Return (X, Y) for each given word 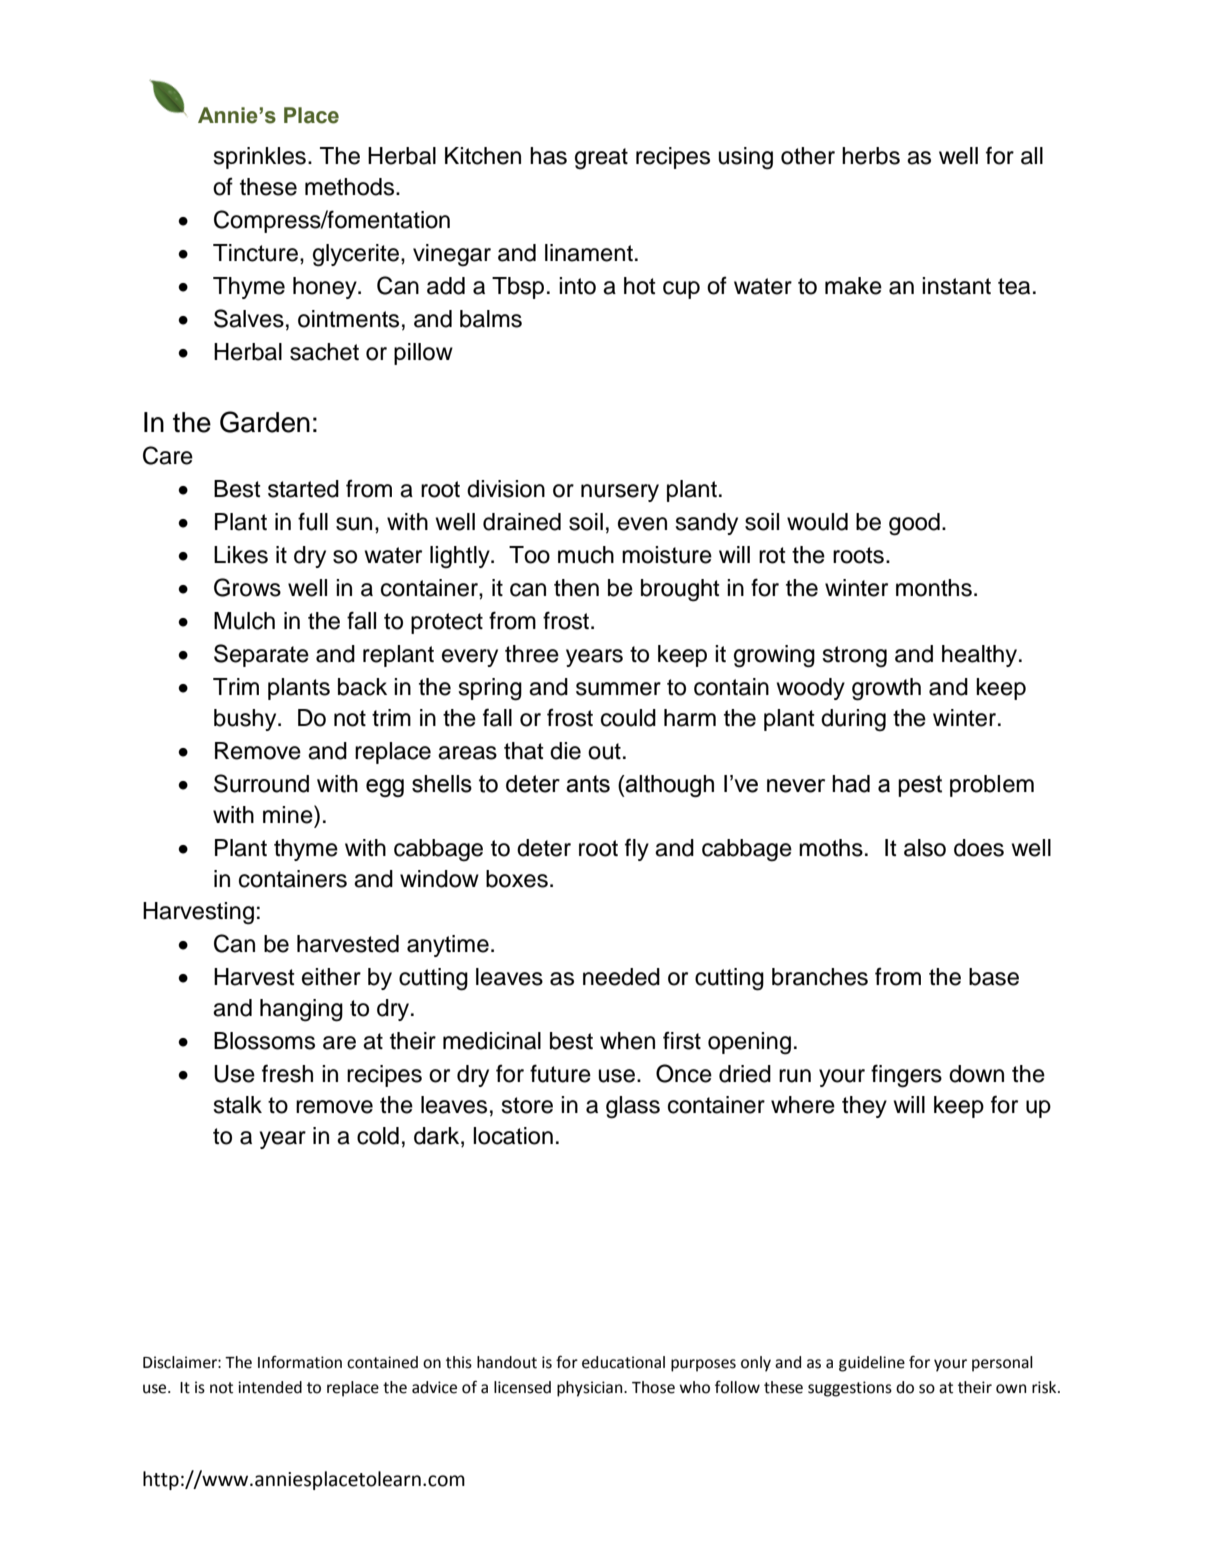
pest (920, 786)
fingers (906, 1076)
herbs (871, 156)
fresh (287, 1073)
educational (623, 1362)
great (601, 159)
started (303, 489)
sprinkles (259, 158)
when (627, 1041)
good (914, 524)
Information (300, 1362)
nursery (620, 493)
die (565, 751)
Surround (261, 783)
